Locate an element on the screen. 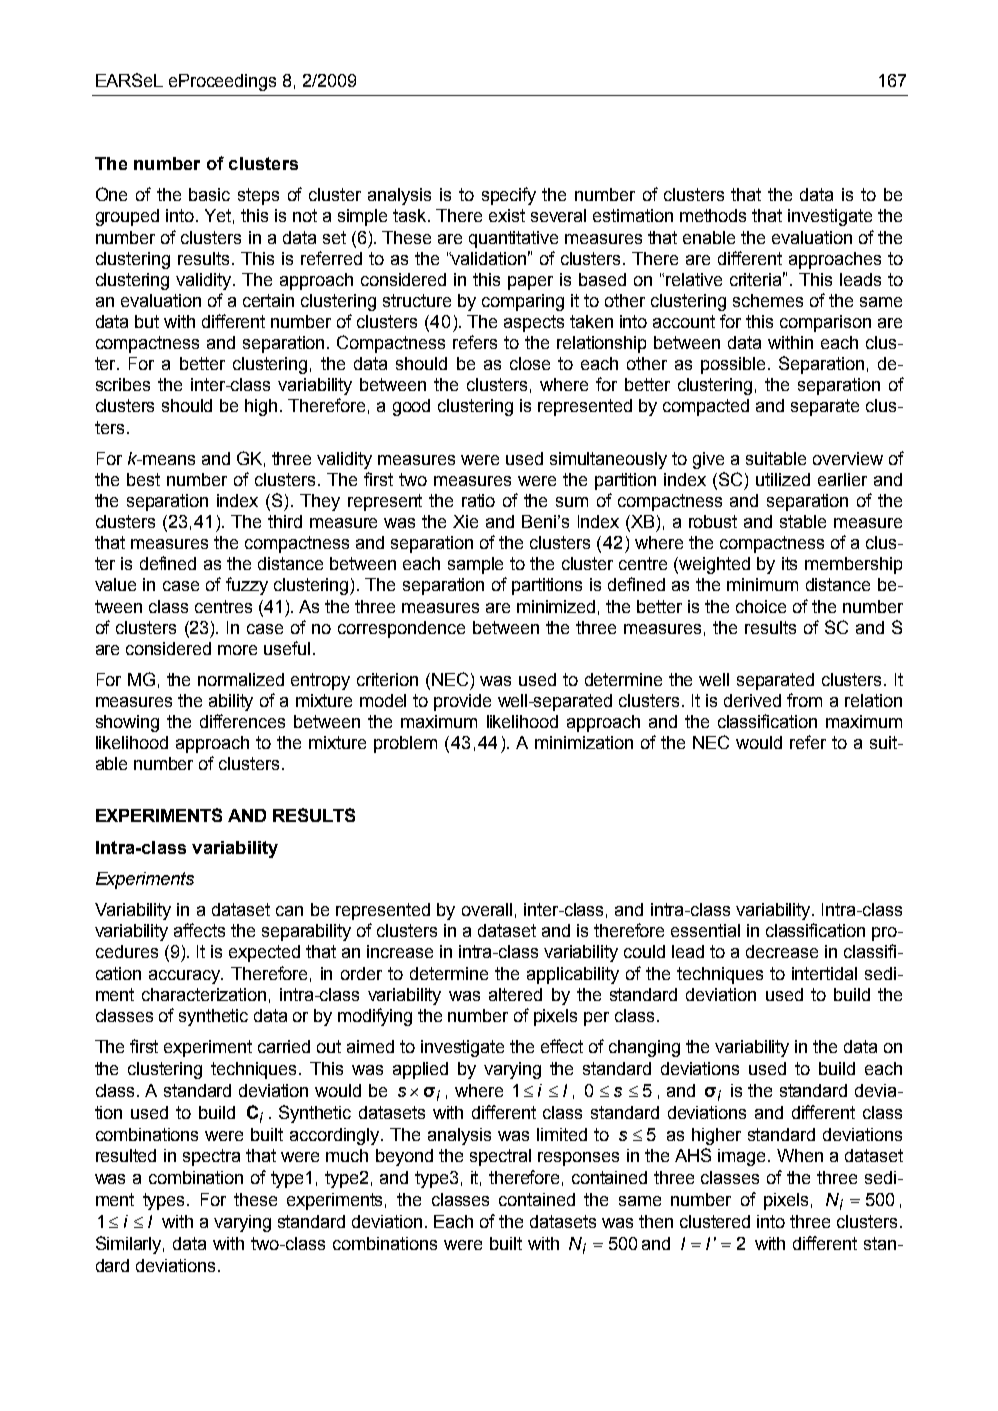  its is located at coordinates (789, 563).
